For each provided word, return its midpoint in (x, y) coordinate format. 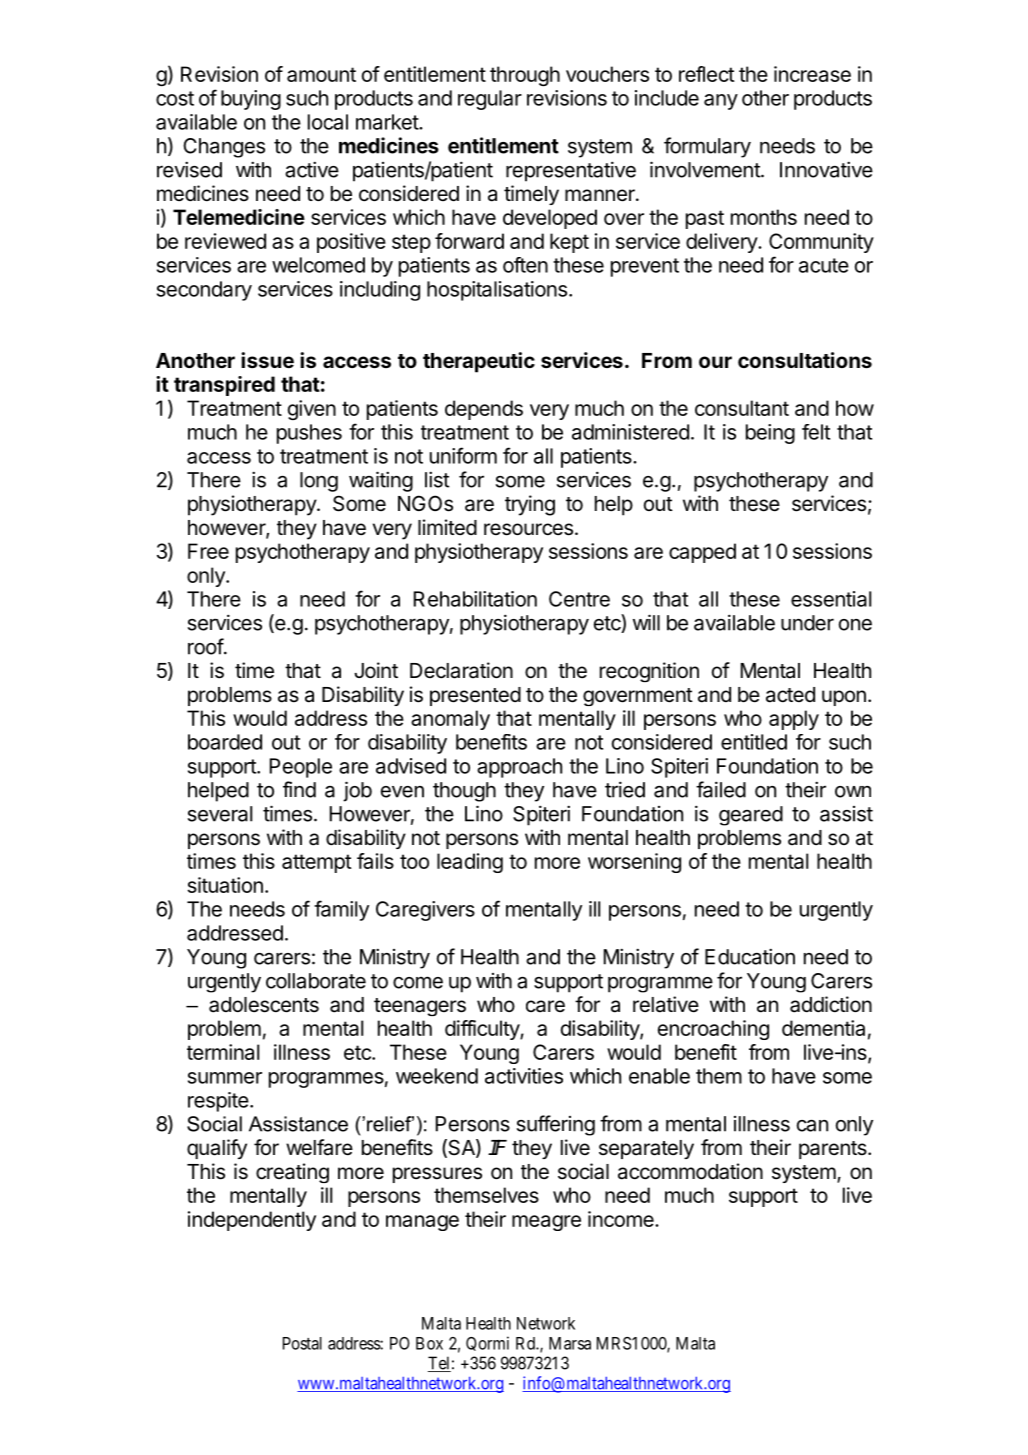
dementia (823, 1028)
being (770, 434)
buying (251, 100)
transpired (224, 386)
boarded (225, 742)
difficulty (483, 1030)
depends (484, 410)
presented (475, 696)
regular (490, 100)
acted (790, 695)
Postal (302, 1343)
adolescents (264, 1005)
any (721, 102)
